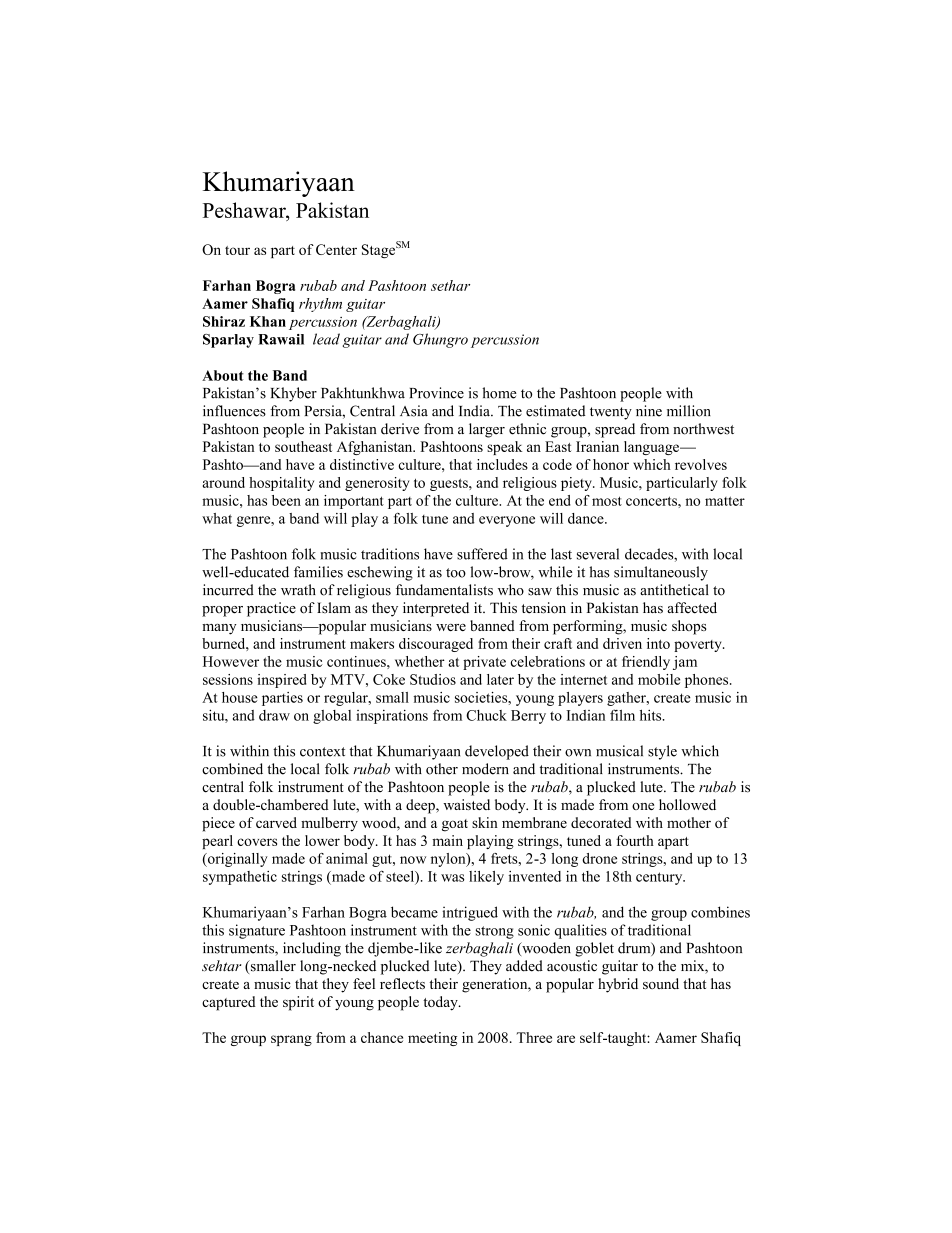  I want to click on nine, so click(649, 411).
